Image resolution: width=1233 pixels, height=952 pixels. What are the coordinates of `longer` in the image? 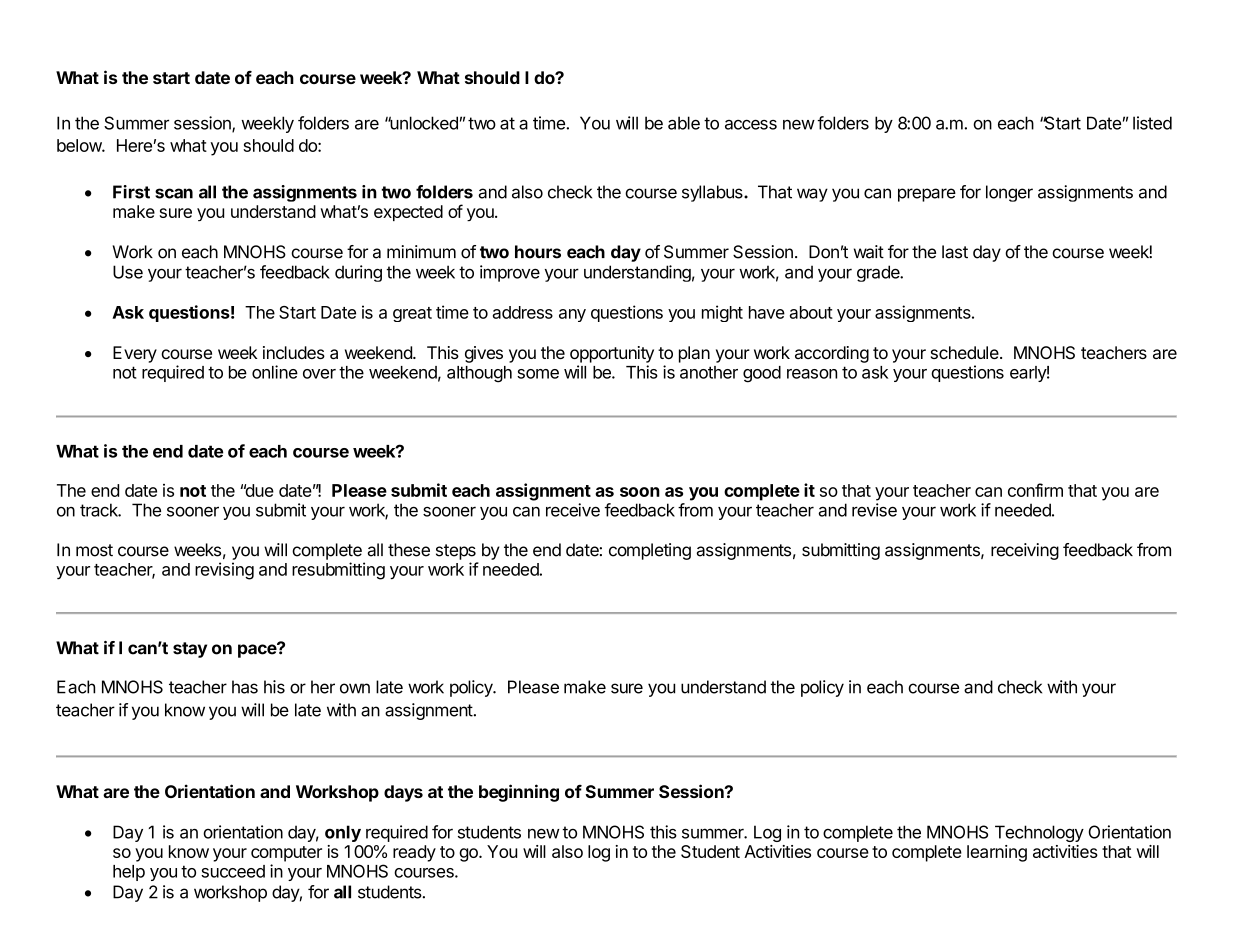 It's located at (1009, 193).
